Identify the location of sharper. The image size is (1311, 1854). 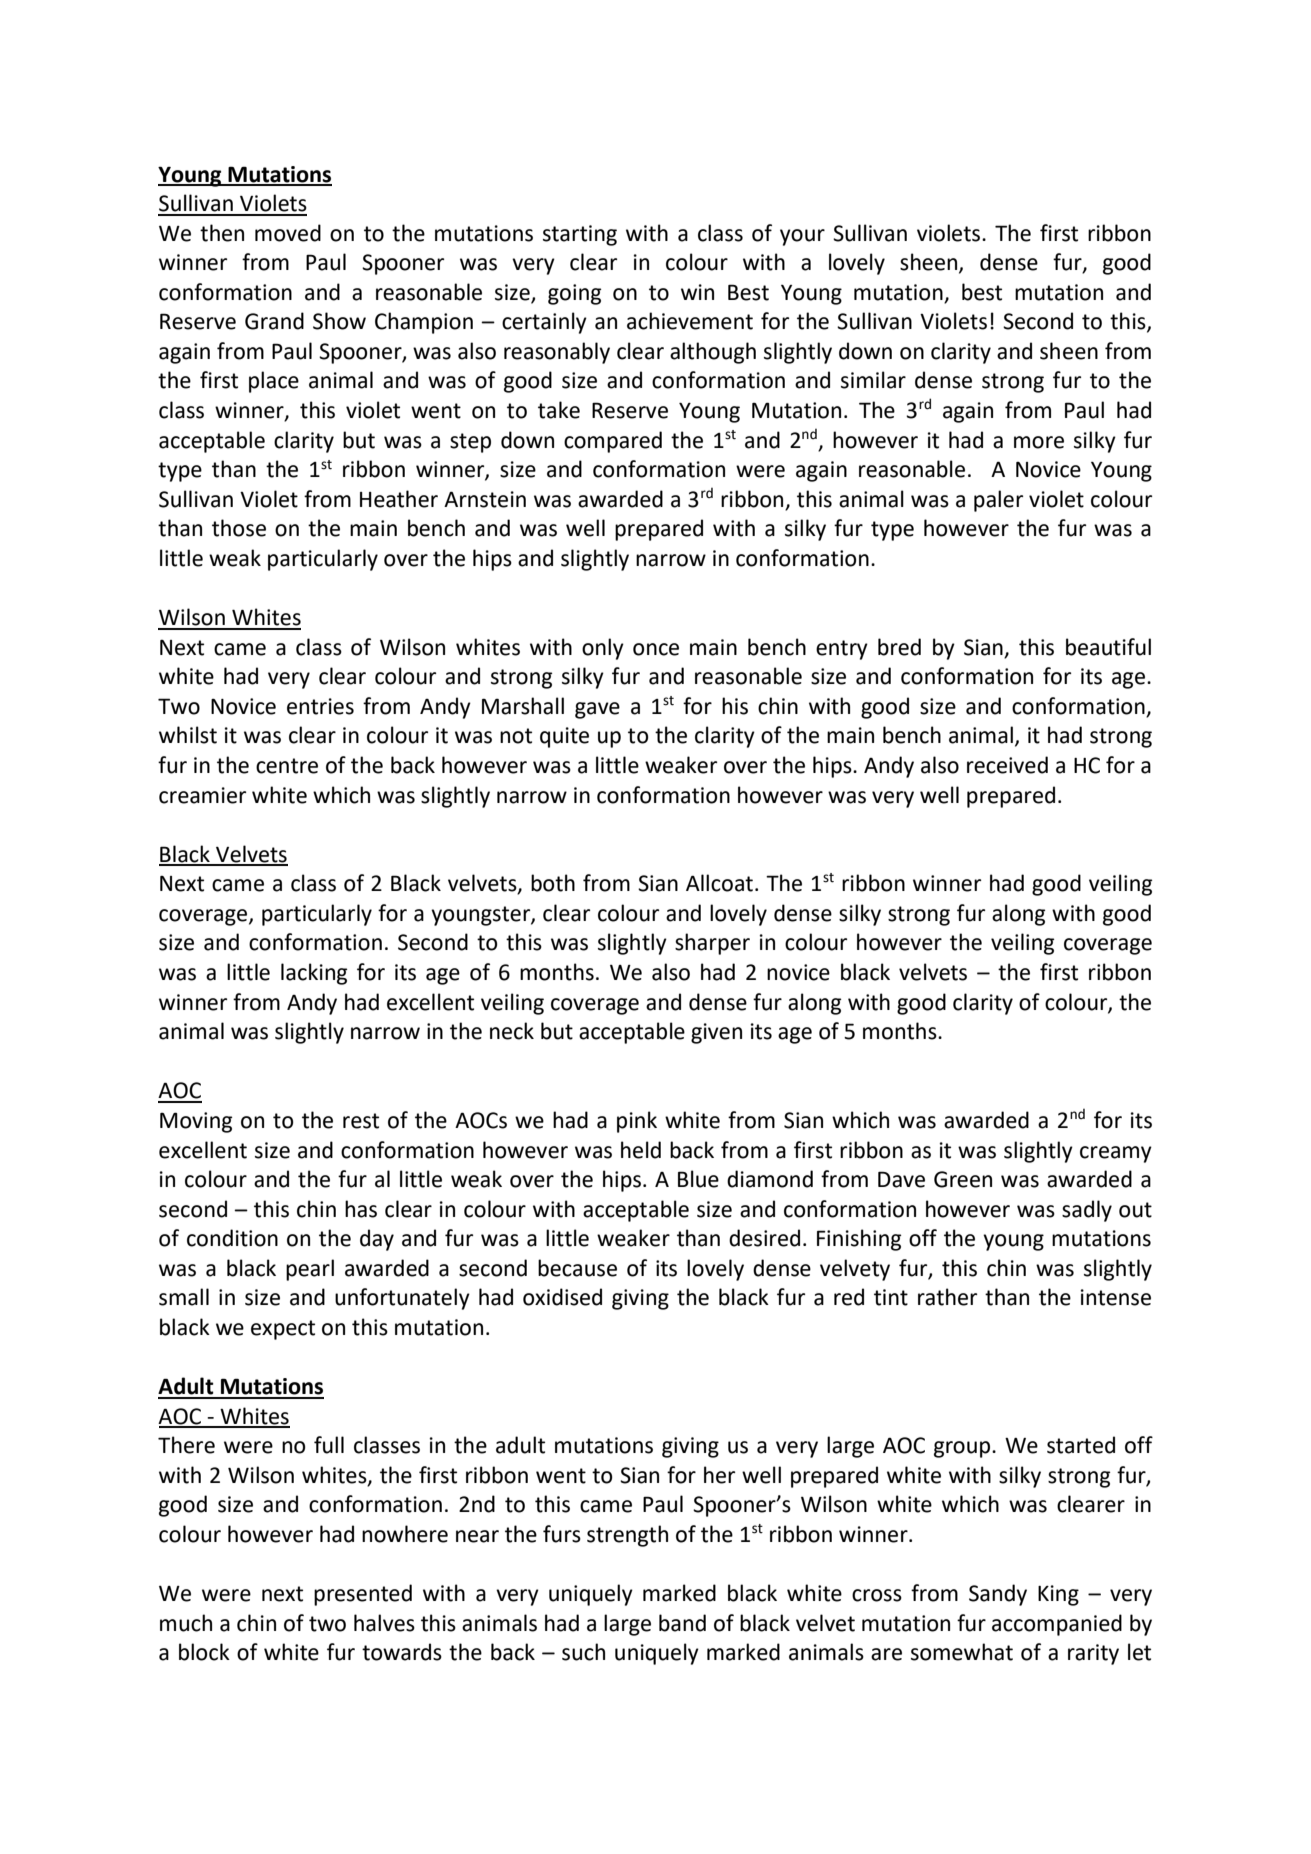
(712, 944).
